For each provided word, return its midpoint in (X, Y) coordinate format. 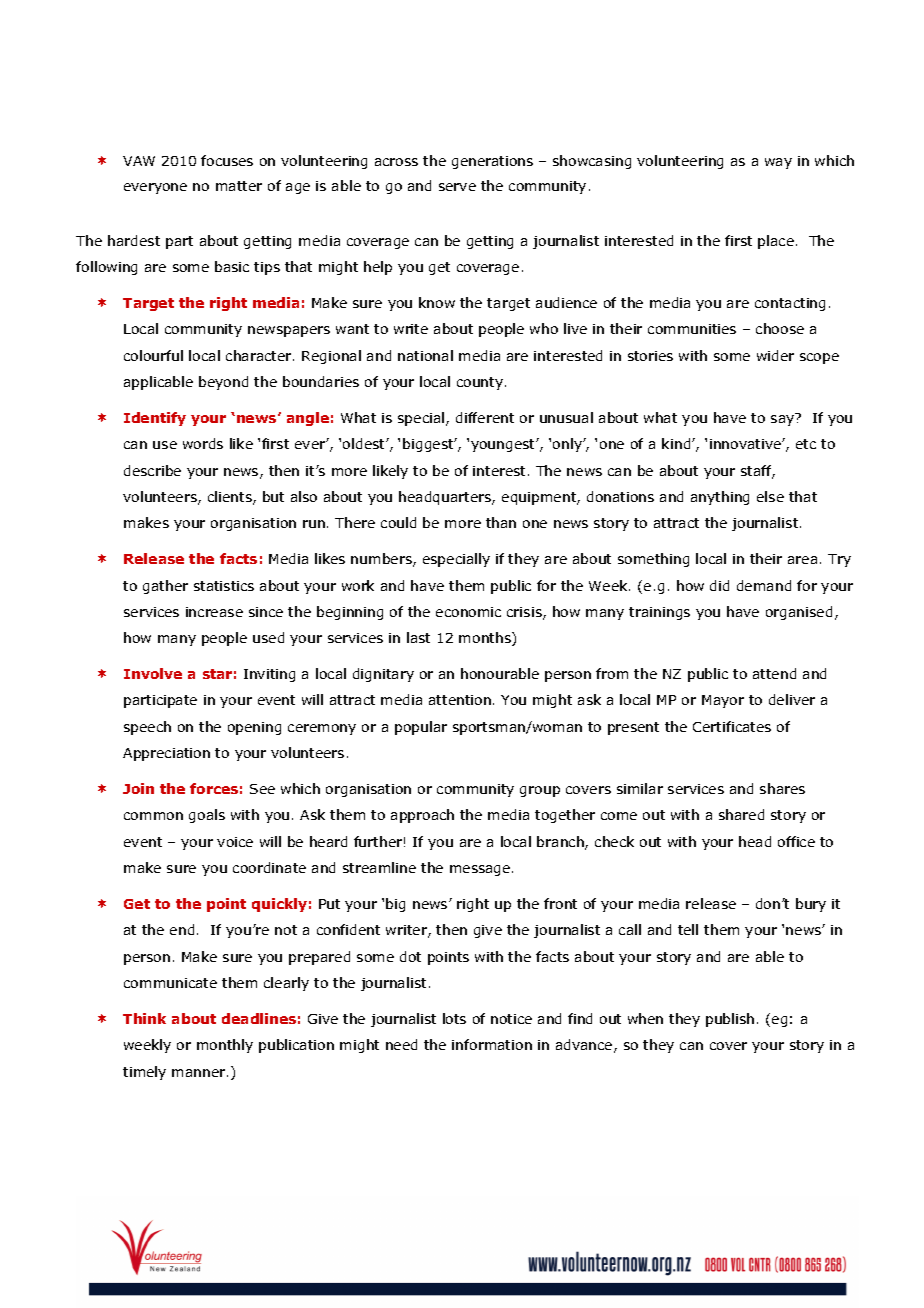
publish (730, 1020)
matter (239, 186)
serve (457, 187)
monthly (225, 1046)
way (778, 163)
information (492, 1044)
